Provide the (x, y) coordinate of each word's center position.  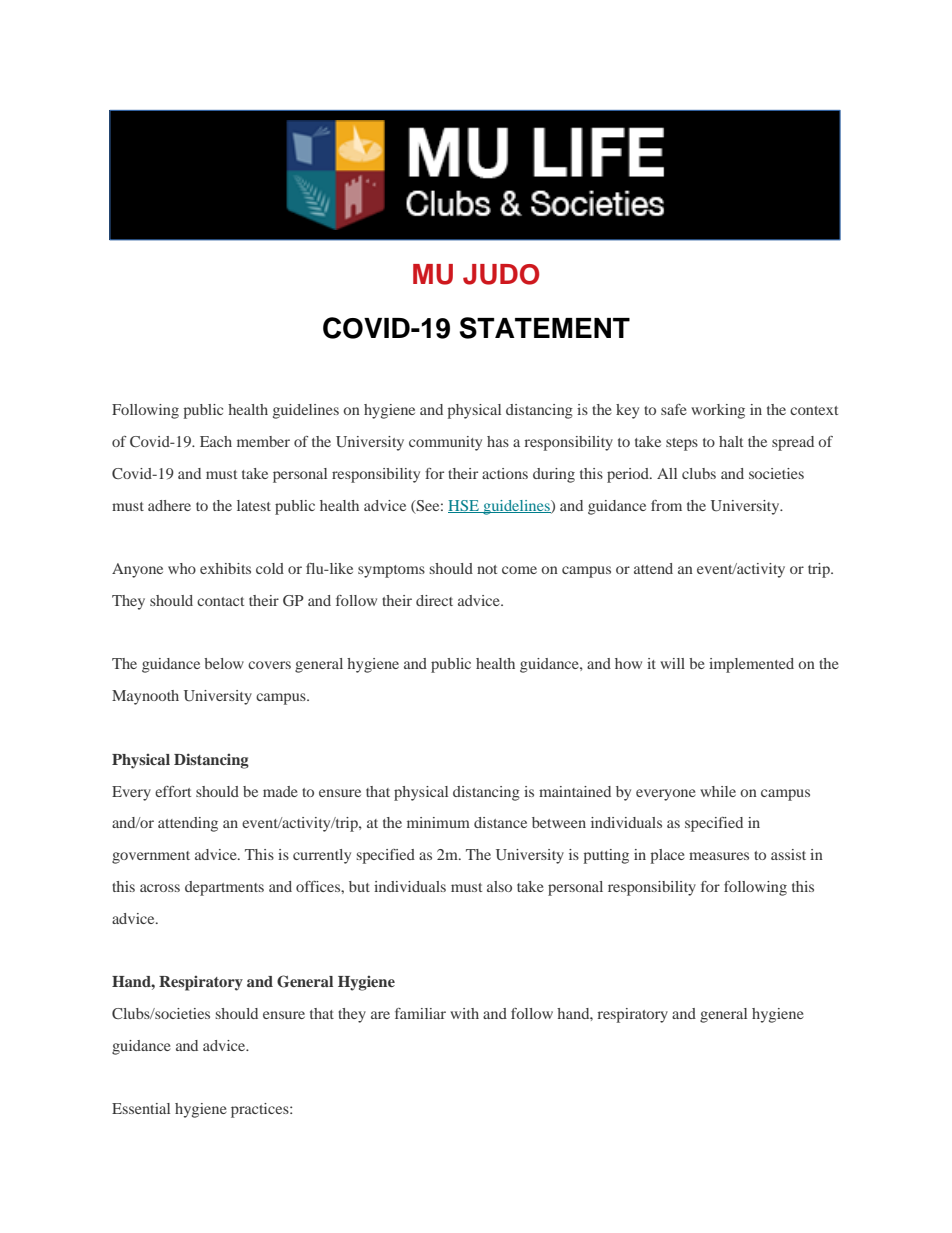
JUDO (501, 274)
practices (261, 1110)
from (666, 505)
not (487, 569)
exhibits (225, 568)
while (718, 791)
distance (500, 822)
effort (173, 791)
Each (216, 441)
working (718, 411)
